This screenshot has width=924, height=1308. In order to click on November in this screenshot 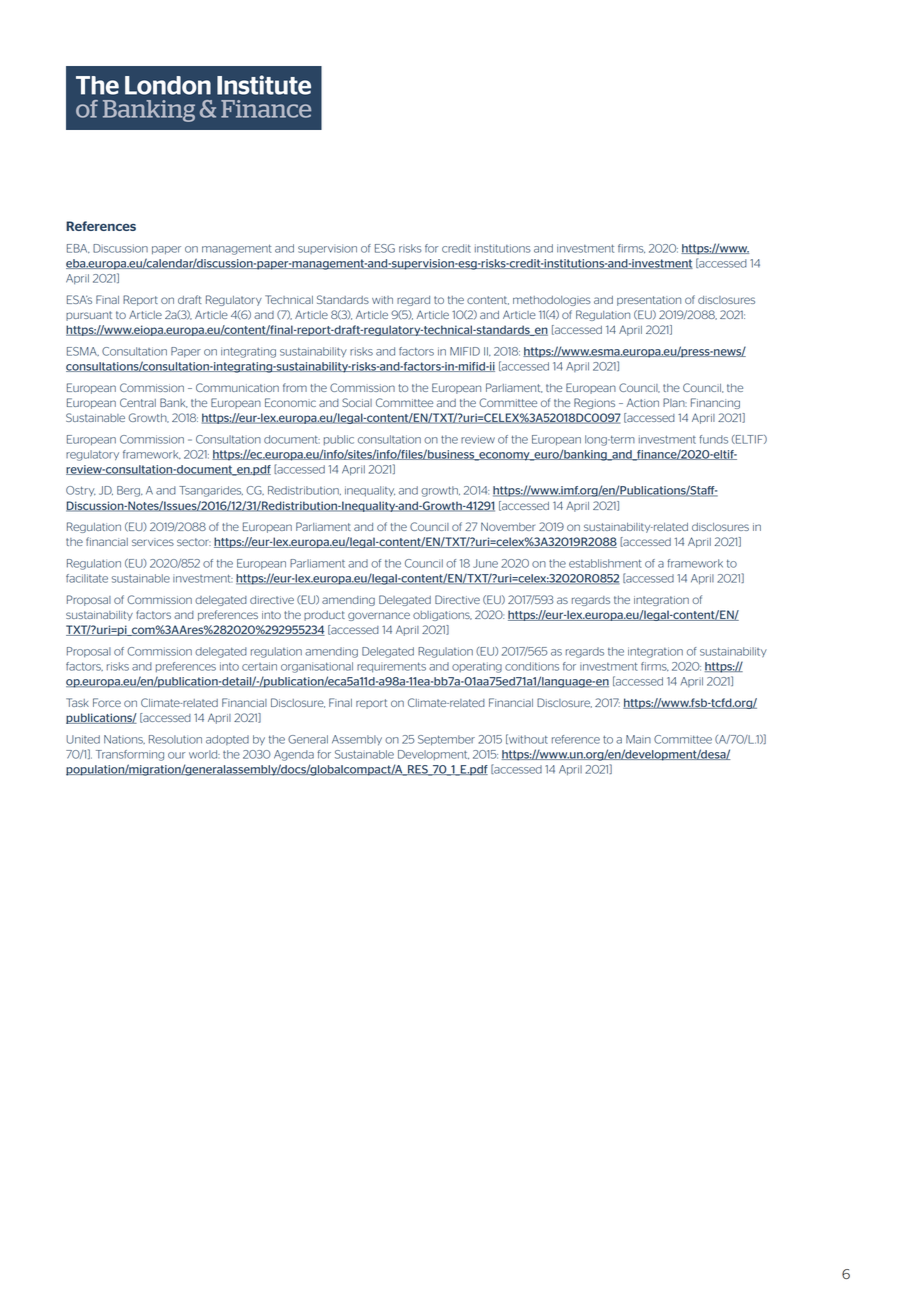, I will do `click(508, 526)`.
